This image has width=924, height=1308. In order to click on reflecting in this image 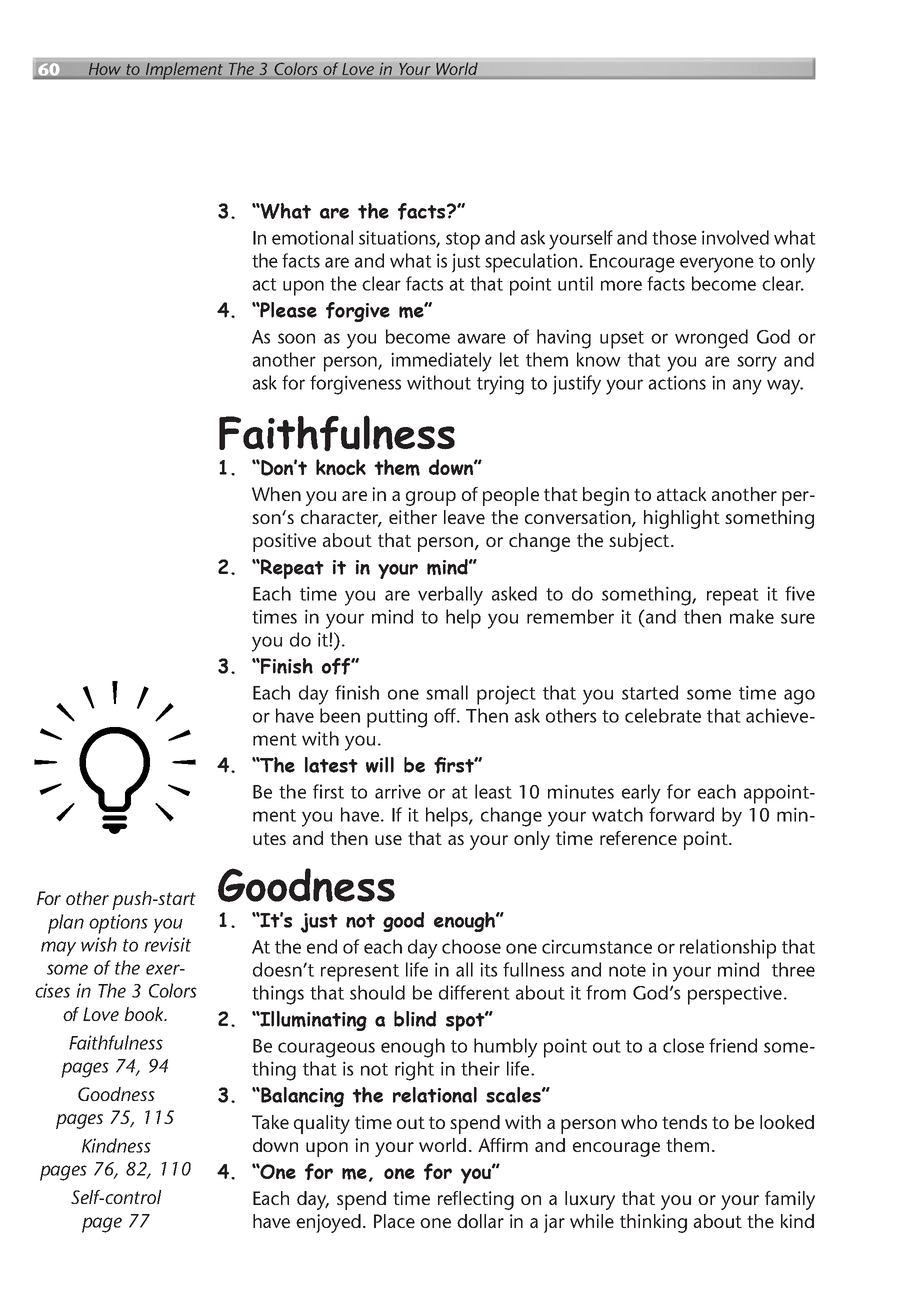, I will do `click(476, 1200)`.
